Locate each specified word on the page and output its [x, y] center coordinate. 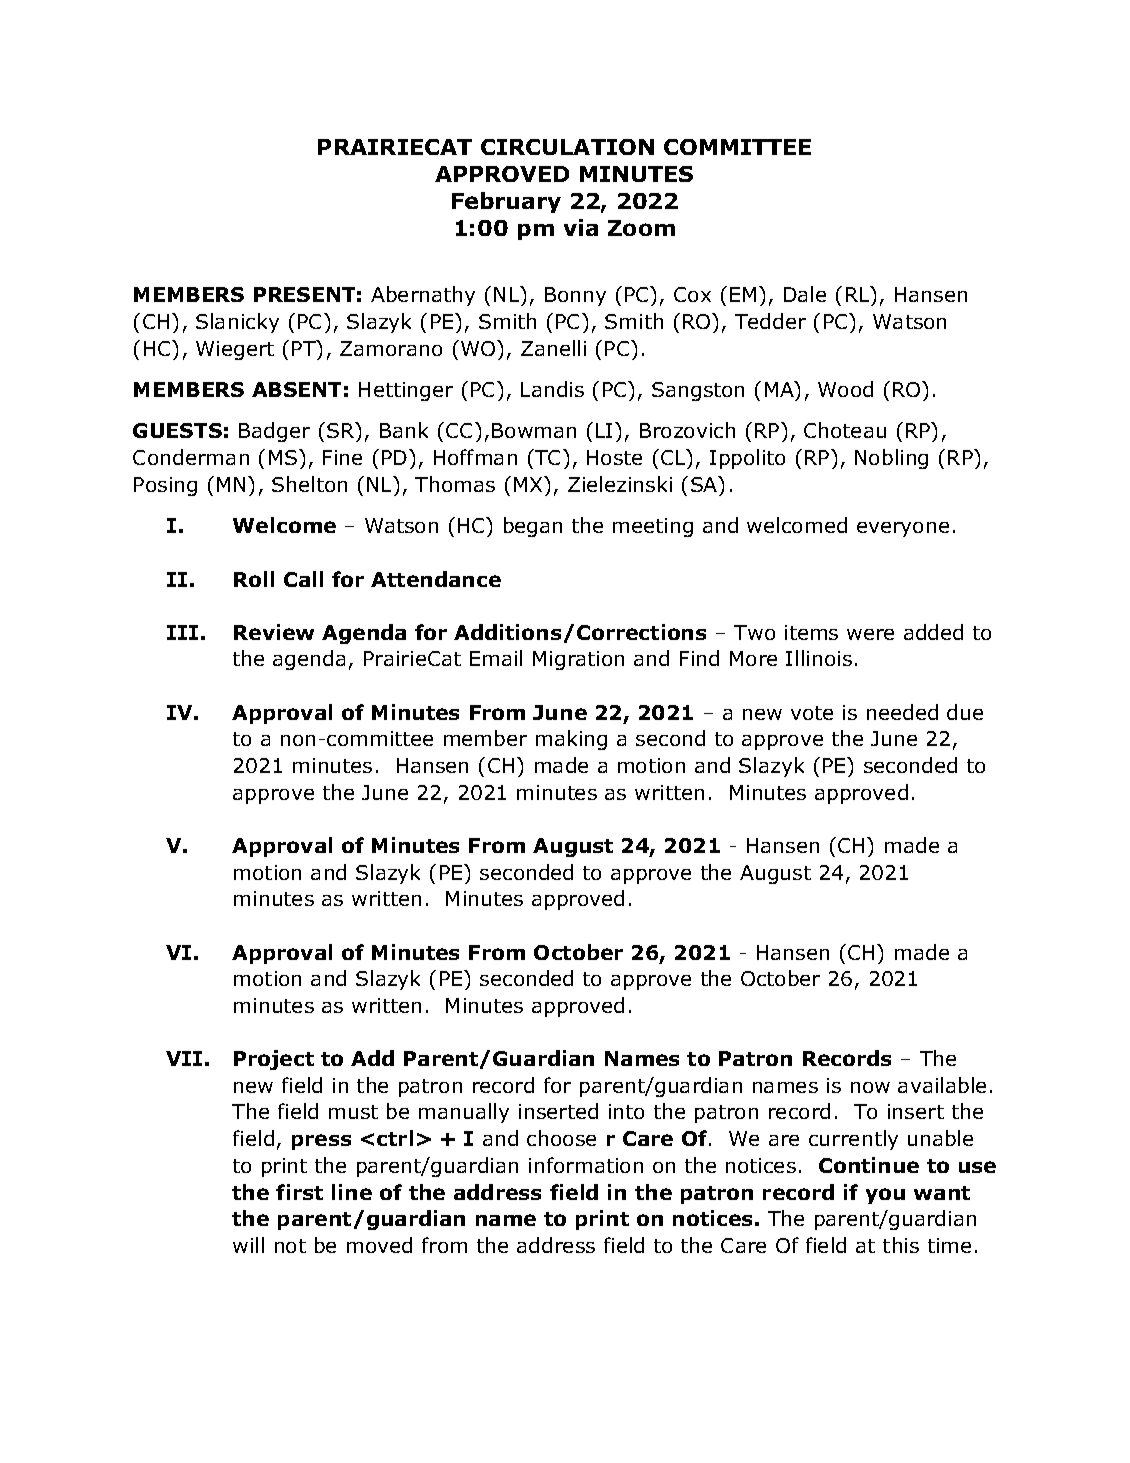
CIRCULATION [567, 147]
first [299, 1192]
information [586, 1165]
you [885, 1196]
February [506, 202]
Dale [805, 294]
